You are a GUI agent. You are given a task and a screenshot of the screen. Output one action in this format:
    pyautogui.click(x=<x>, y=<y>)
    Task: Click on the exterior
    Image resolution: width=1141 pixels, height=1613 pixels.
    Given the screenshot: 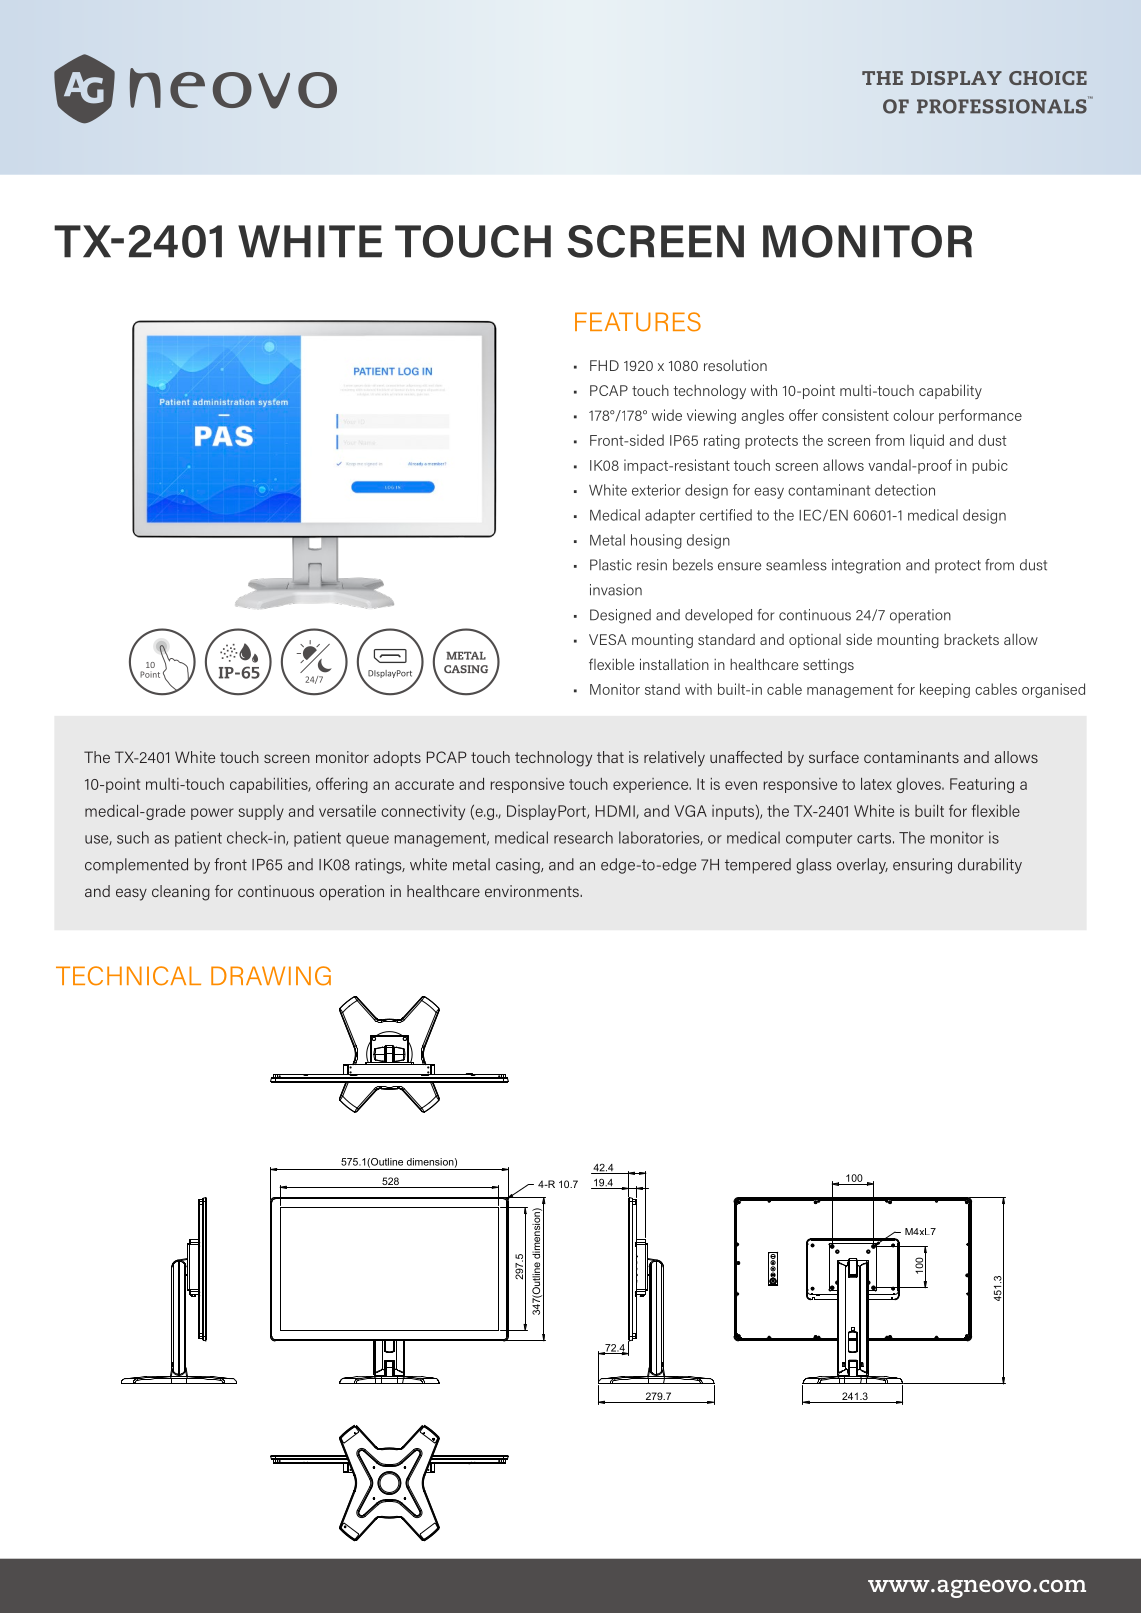 What is the action you would take?
    pyautogui.click(x=656, y=490)
